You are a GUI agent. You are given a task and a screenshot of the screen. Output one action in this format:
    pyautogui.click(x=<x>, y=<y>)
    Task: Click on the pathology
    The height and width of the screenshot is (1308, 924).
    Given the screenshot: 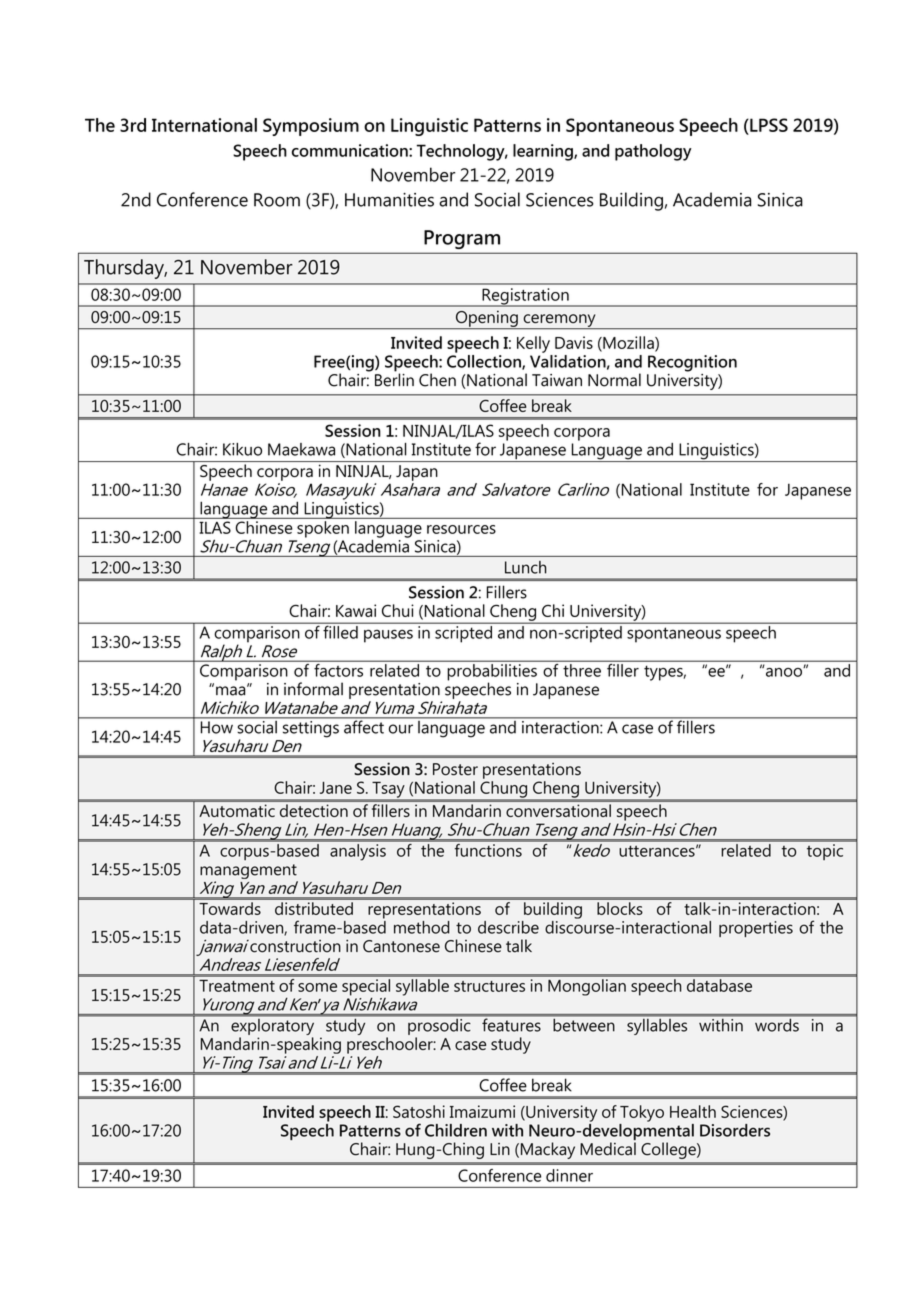 What is the action you would take?
    pyautogui.click(x=653, y=152)
